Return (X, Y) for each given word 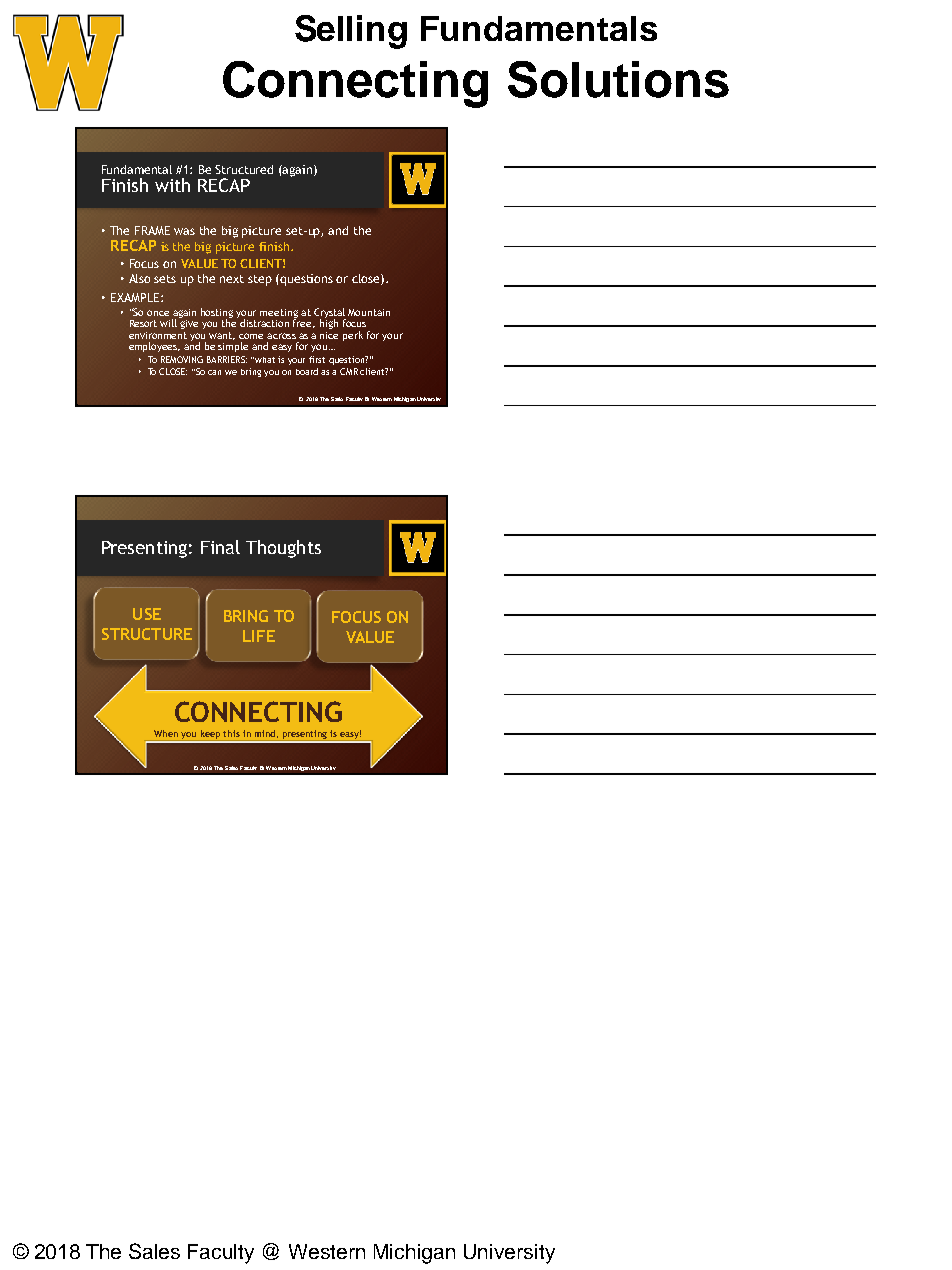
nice (329, 335)
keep (210, 735)
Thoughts (283, 549)
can (214, 372)
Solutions (618, 79)
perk (353, 336)
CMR (349, 371)
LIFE (259, 636)
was (184, 231)
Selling (351, 32)
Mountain (369, 312)
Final (220, 547)
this (231, 733)
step (260, 280)
